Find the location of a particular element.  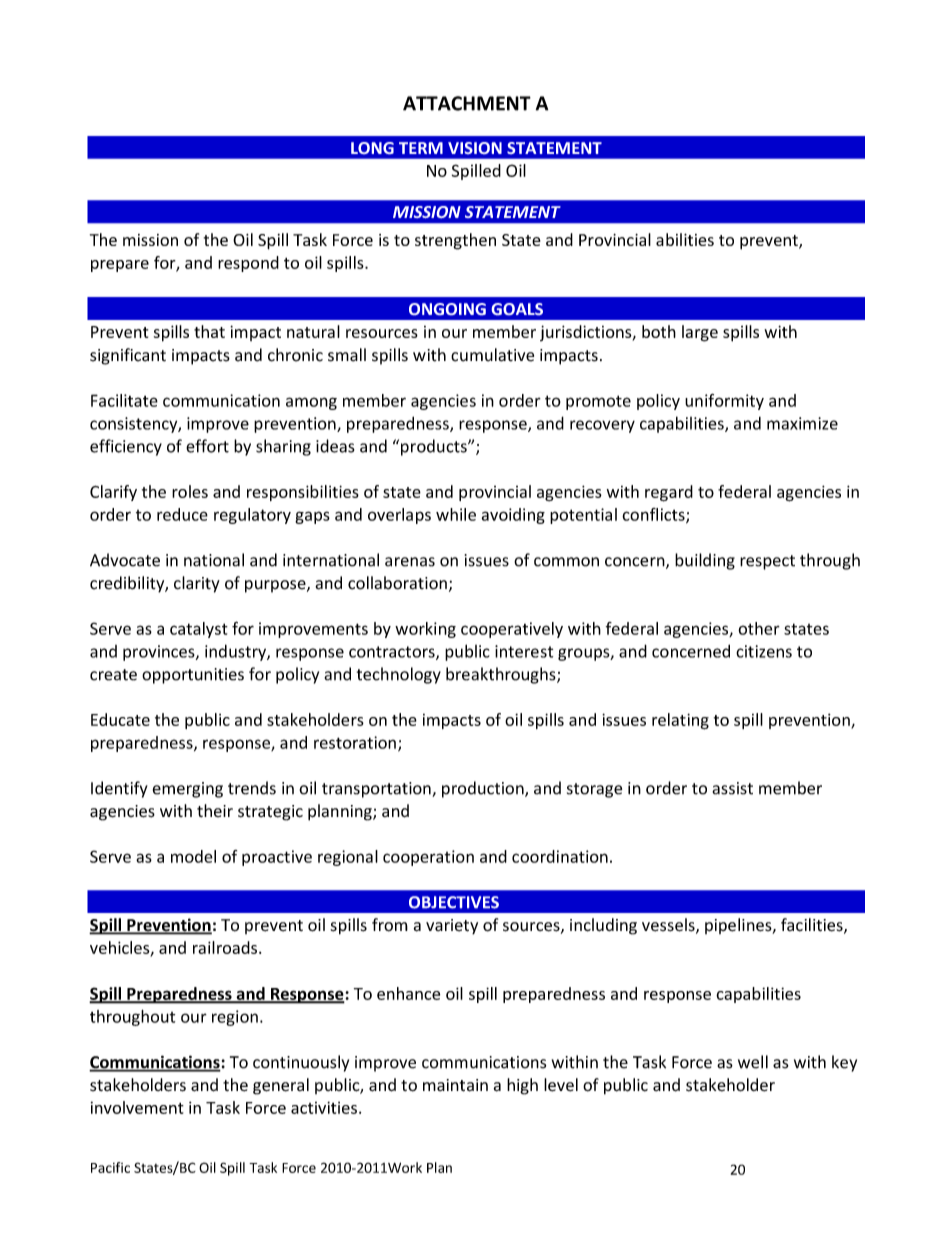

involvement is located at coordinates (137, 1107).
